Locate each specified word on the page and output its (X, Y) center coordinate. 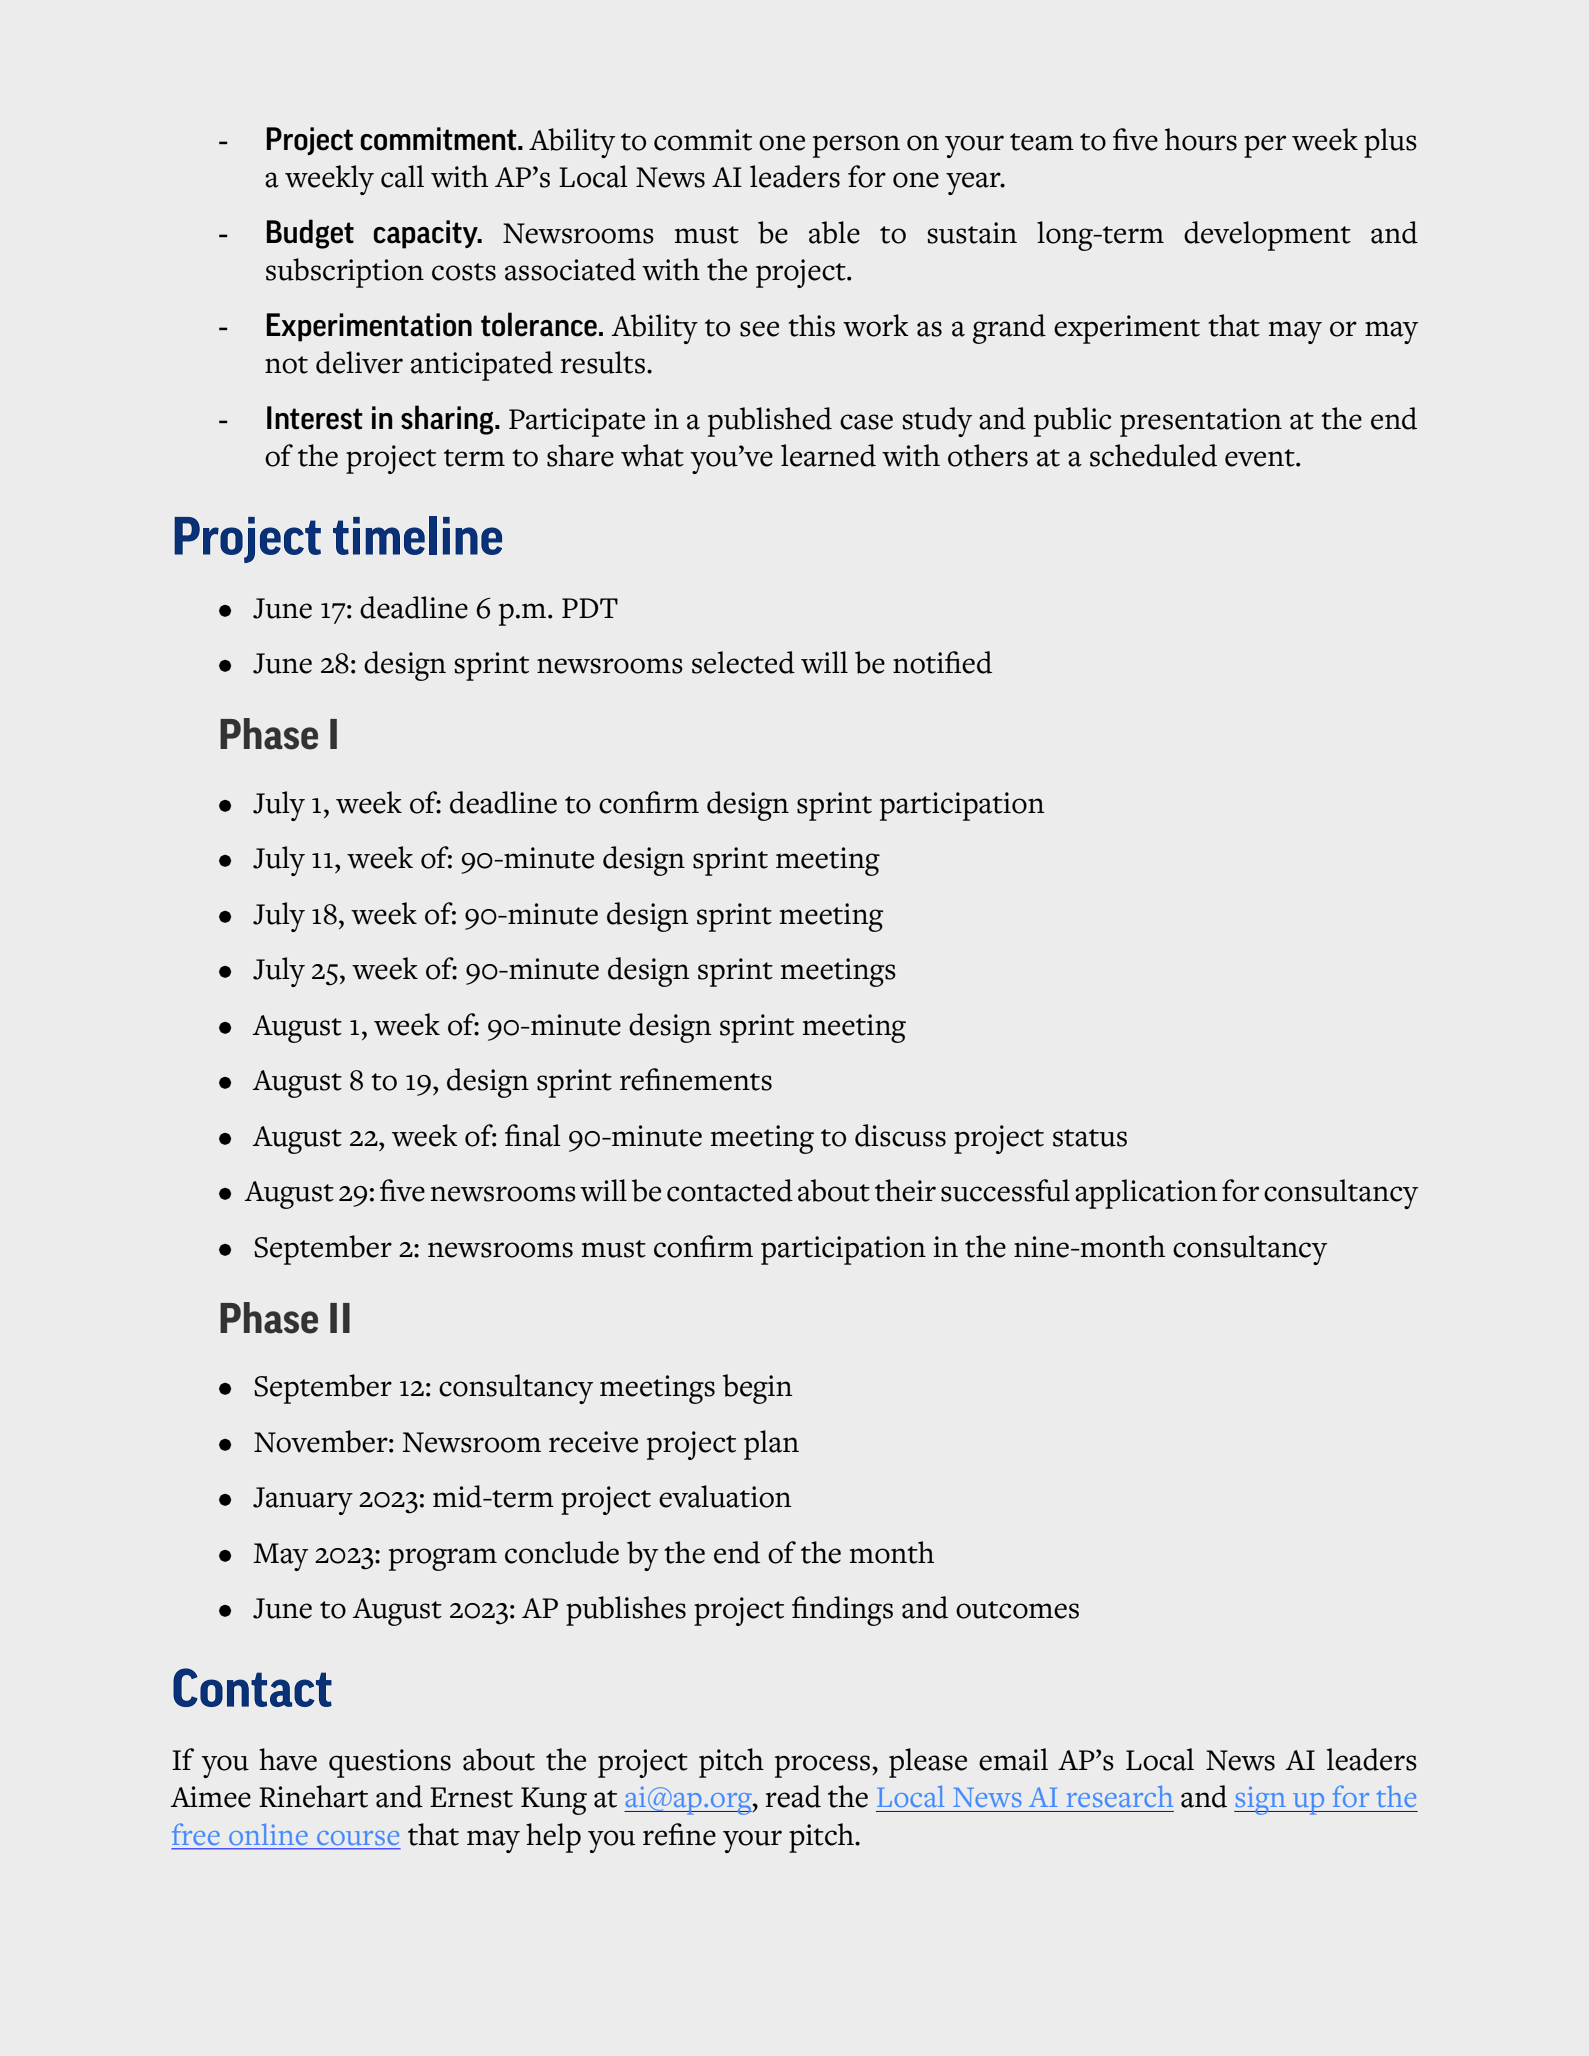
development (1267, 236)
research (1120, 1796)
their (905, 1190)
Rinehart (313, 1796)
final (533, 1135)
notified (942, 662)
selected (743, 662)
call (402, 176)
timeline (417, 535)
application (1146, 1194)
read (793, 1796)
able (834, 232)
